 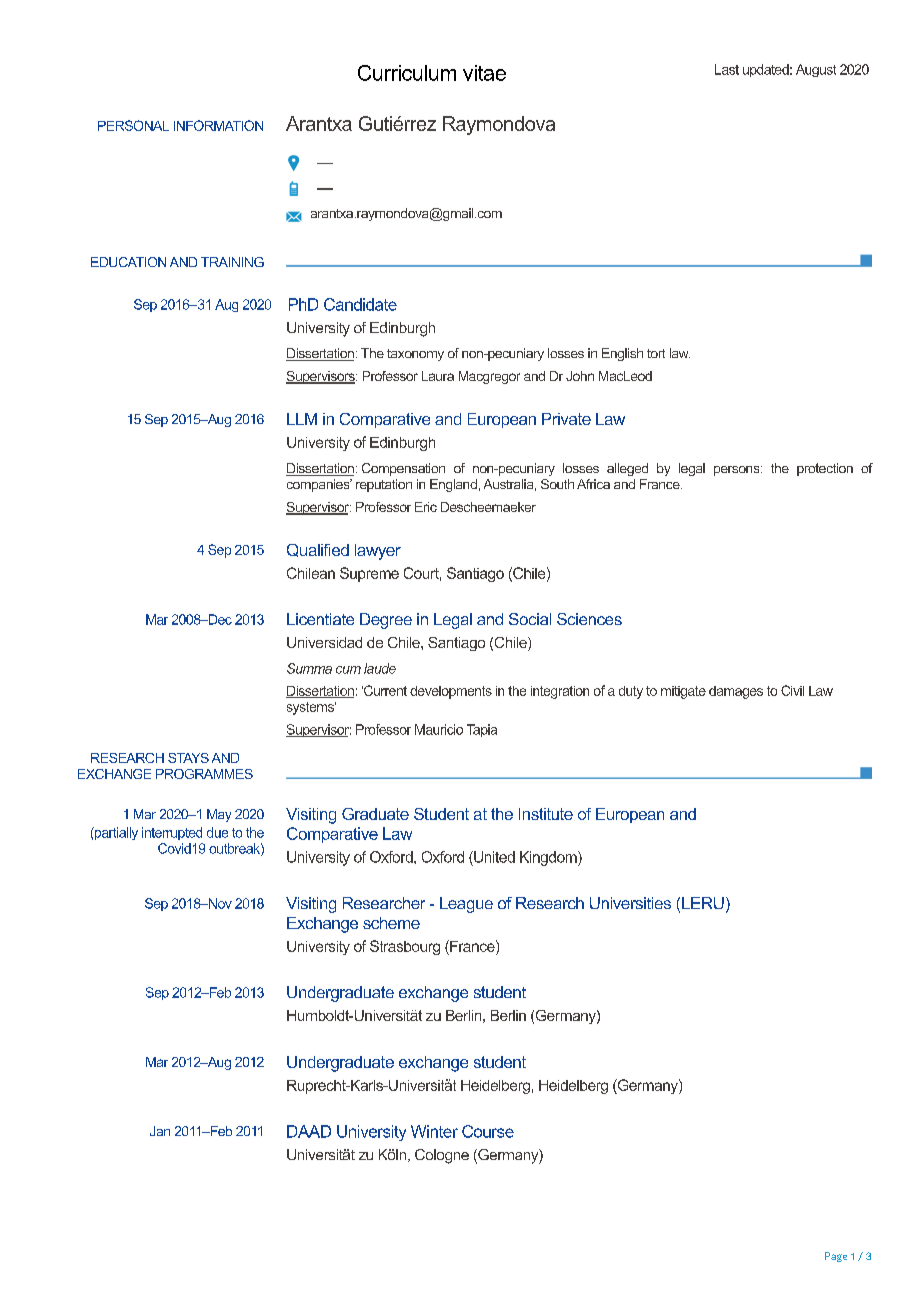 What do you see at coordinates (453, 485) in the screenshot?
I see `England` at bounding box center [453, 485].
